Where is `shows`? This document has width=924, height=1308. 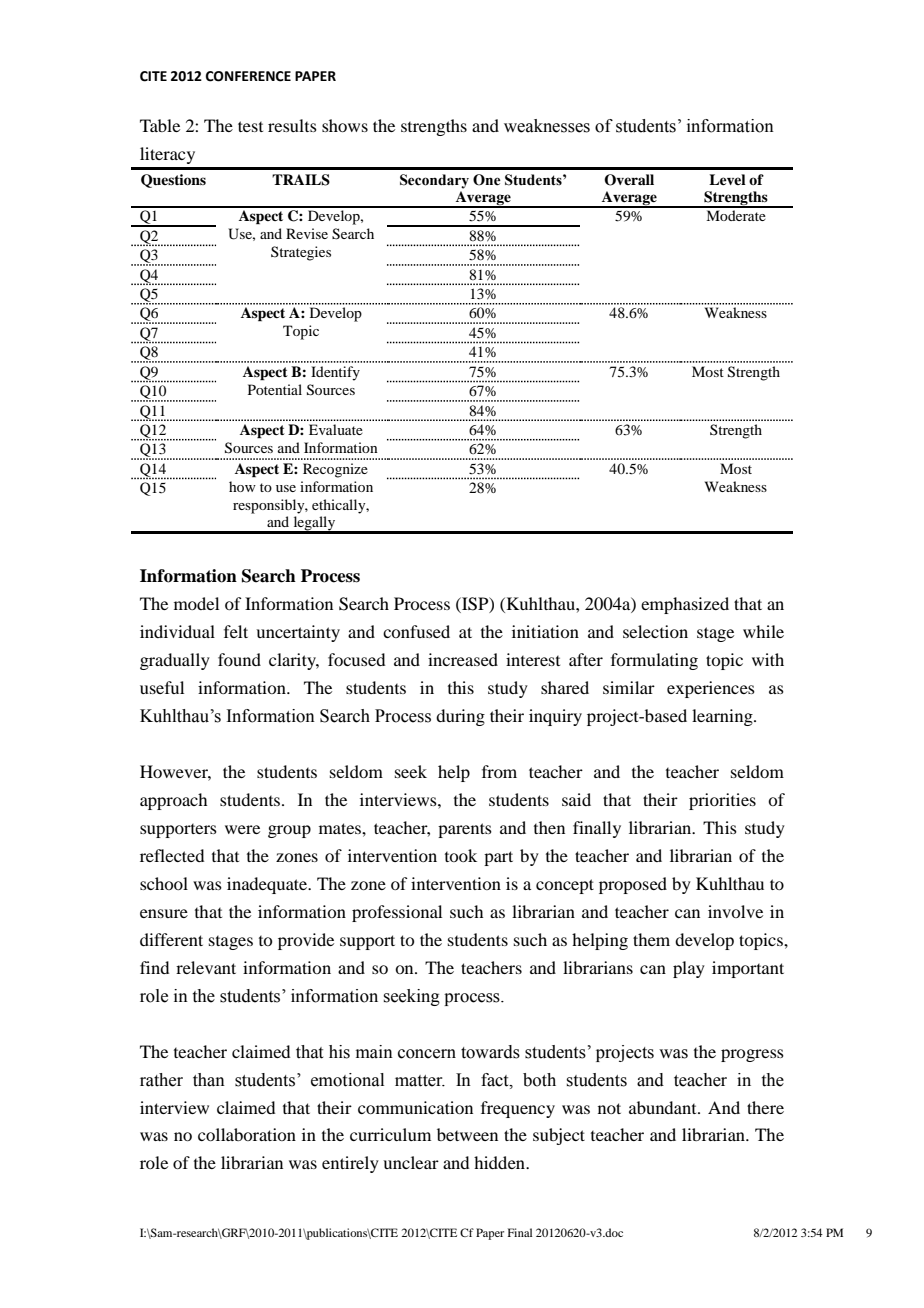 shows is located at coordinates (345, 125).
